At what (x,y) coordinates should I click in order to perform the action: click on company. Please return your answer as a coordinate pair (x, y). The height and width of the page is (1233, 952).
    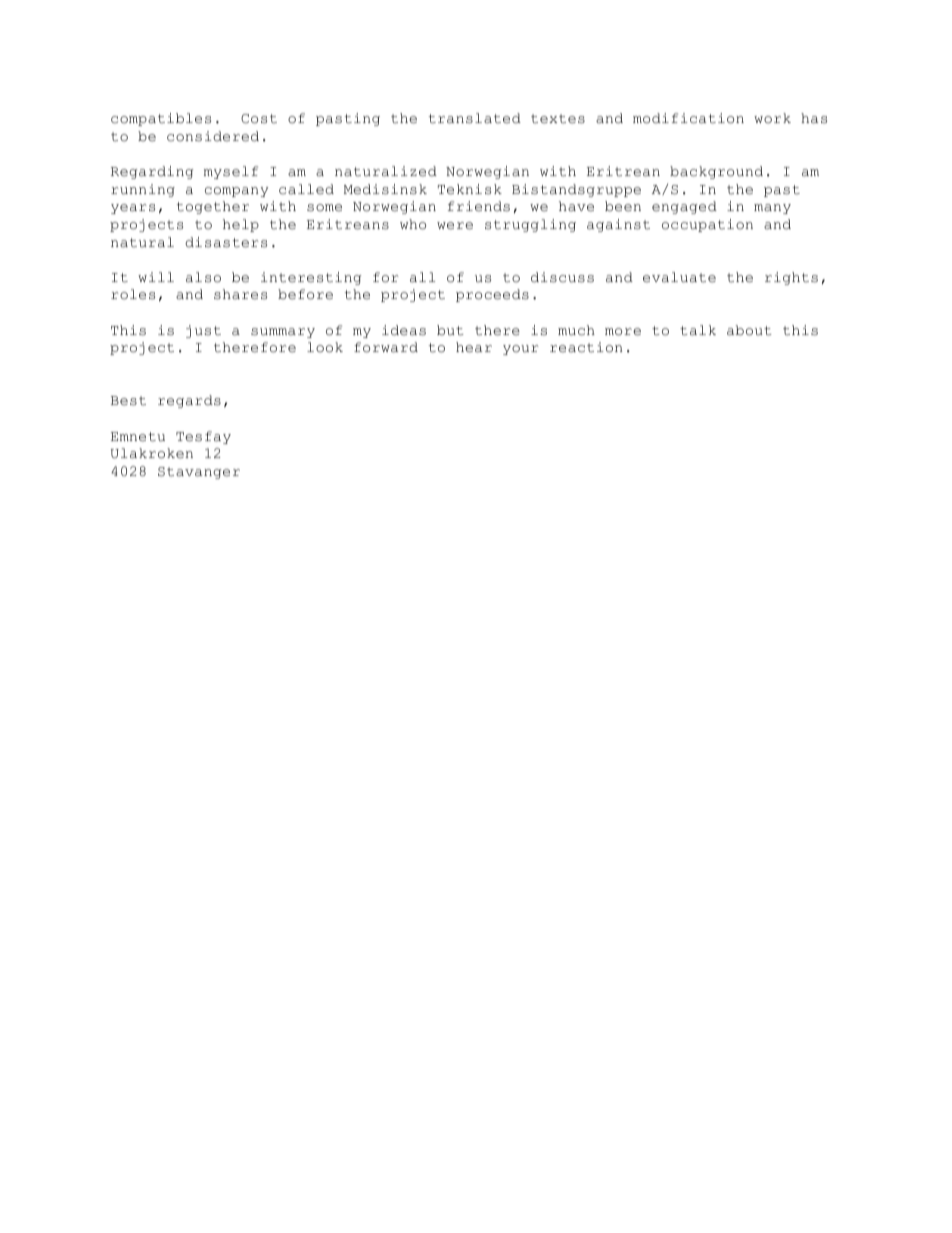
    Looking at the image, I should click on (236, 192).
